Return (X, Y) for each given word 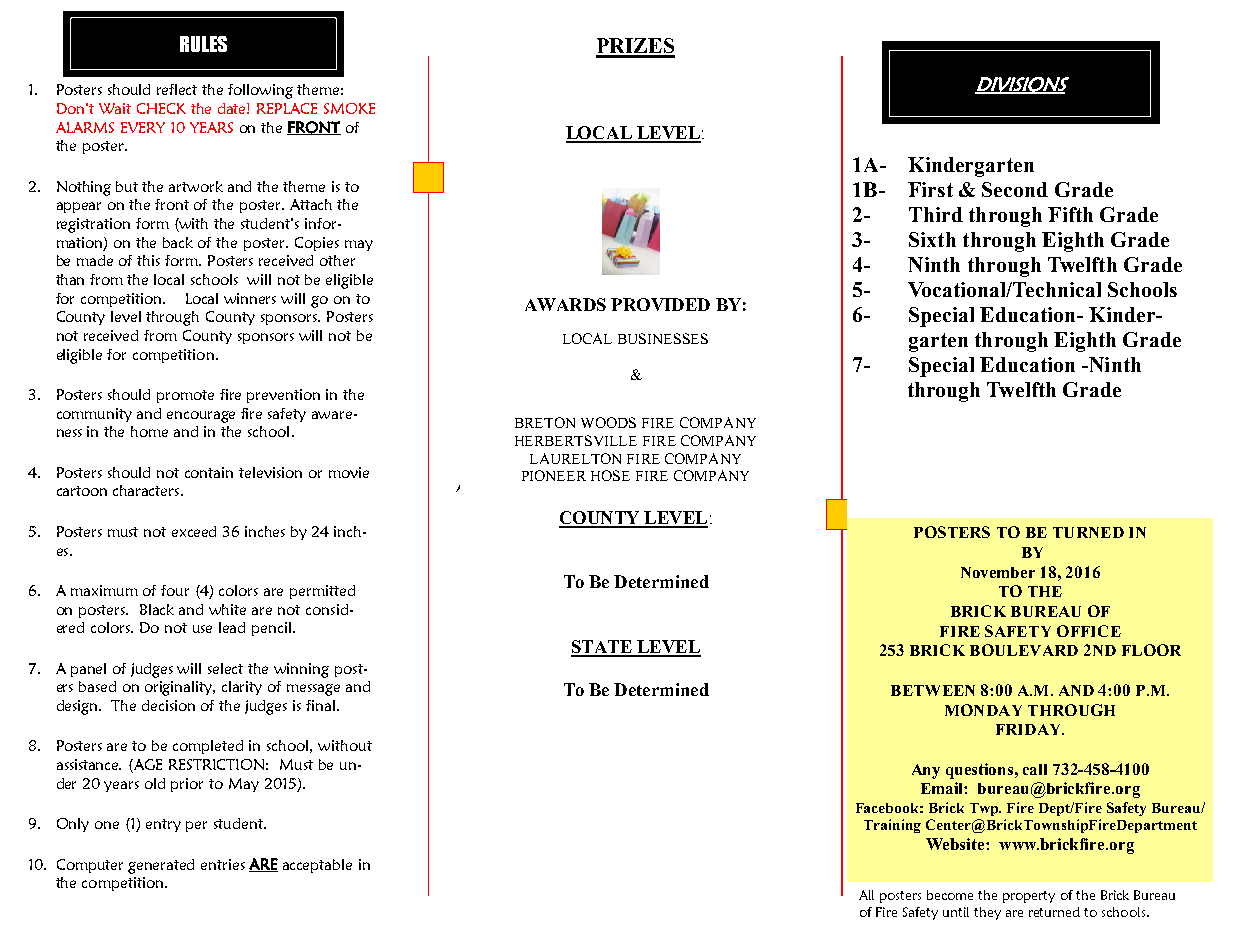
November (998, 572)
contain (209, 472)
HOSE (610, 475)
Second (1015, 189)
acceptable (317, 866)
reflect (177, 89)
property (1029, 897)
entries (223, 864)
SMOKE (349, 108)
